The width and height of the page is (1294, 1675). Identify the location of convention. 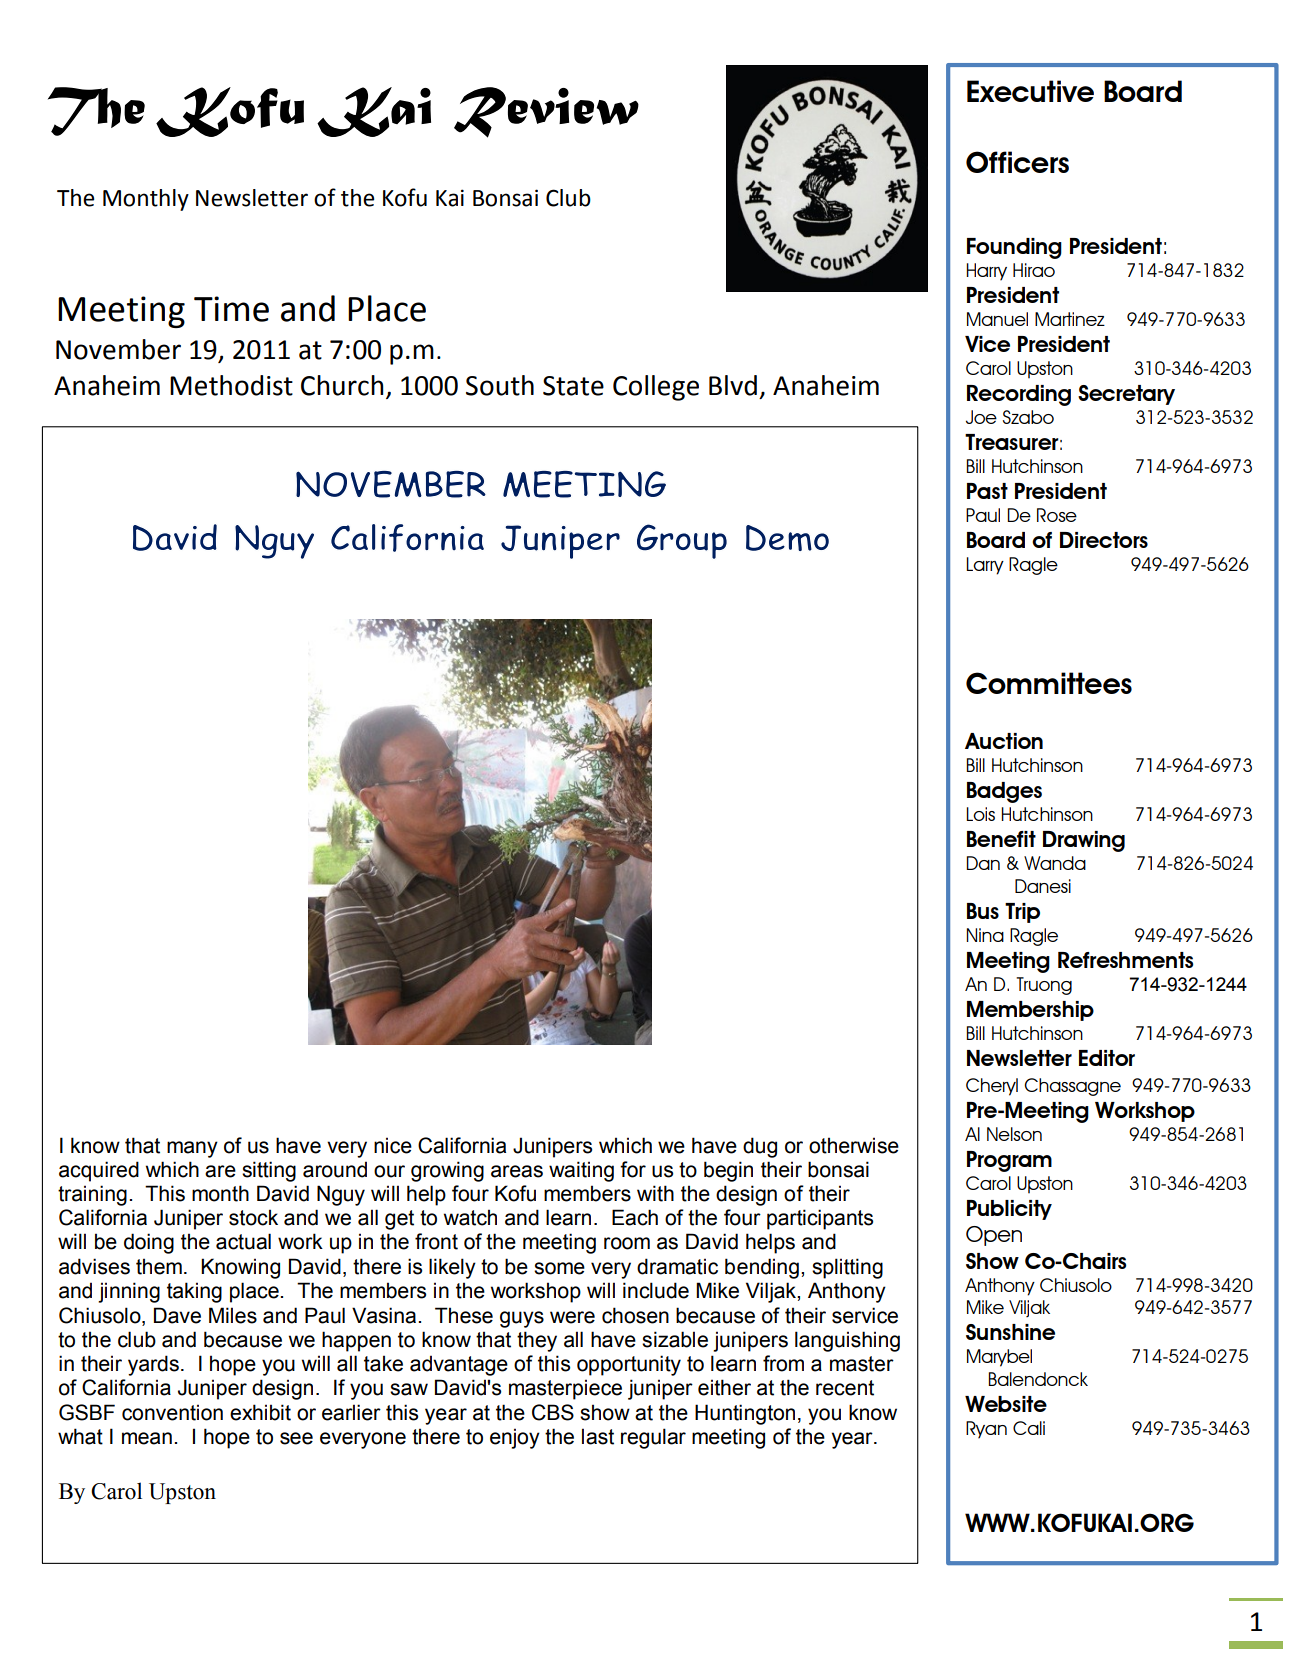
(172, 1412).
